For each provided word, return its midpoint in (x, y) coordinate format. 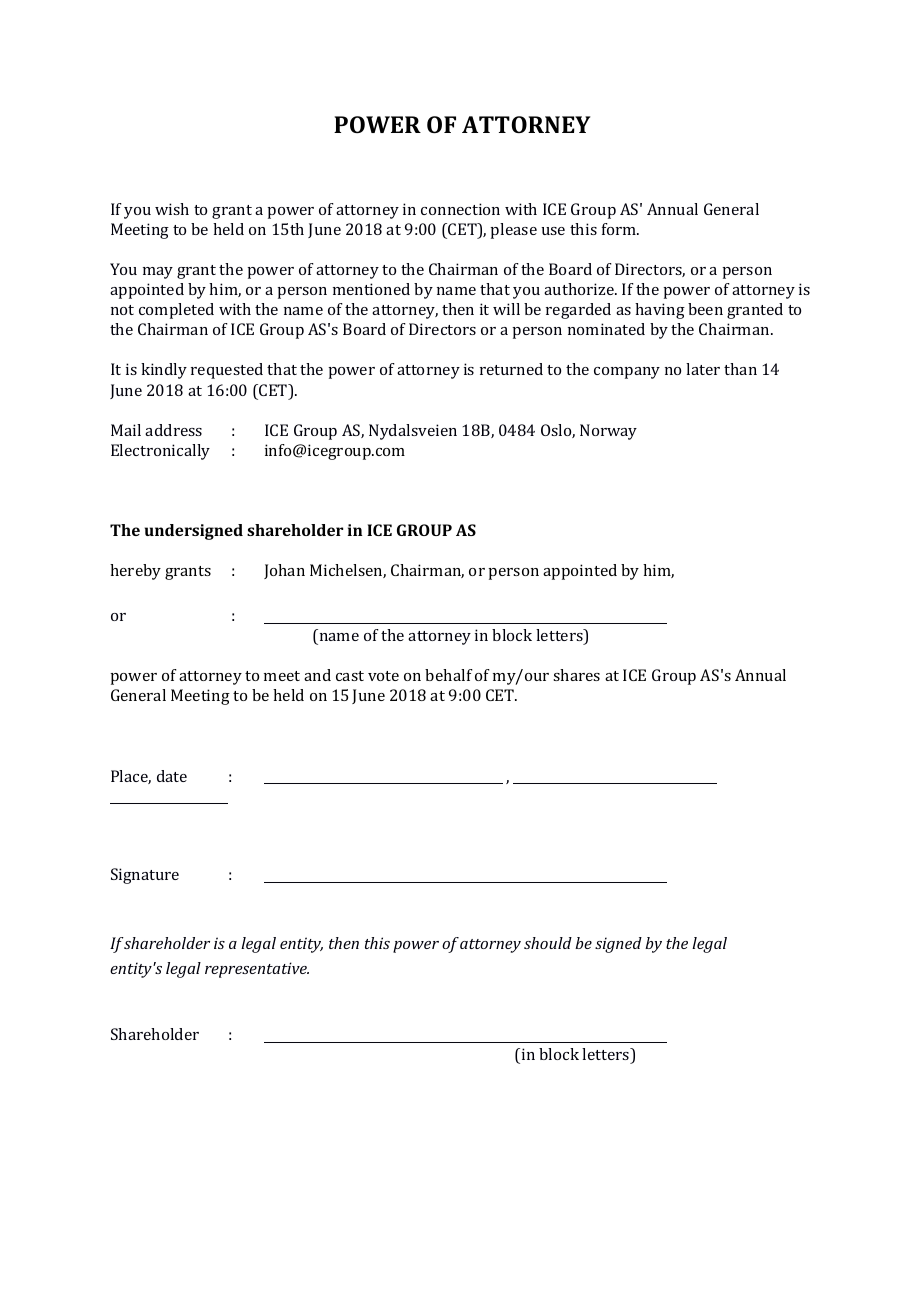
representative (257, 970)
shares (576, 675)
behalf (449, 675)
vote (383, 676)
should (548, 943)
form (620, 229)
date (172, 776)
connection (460, 209)
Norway (608, 432)
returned (511, 369)
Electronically (160, 452)
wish (172, 209)
